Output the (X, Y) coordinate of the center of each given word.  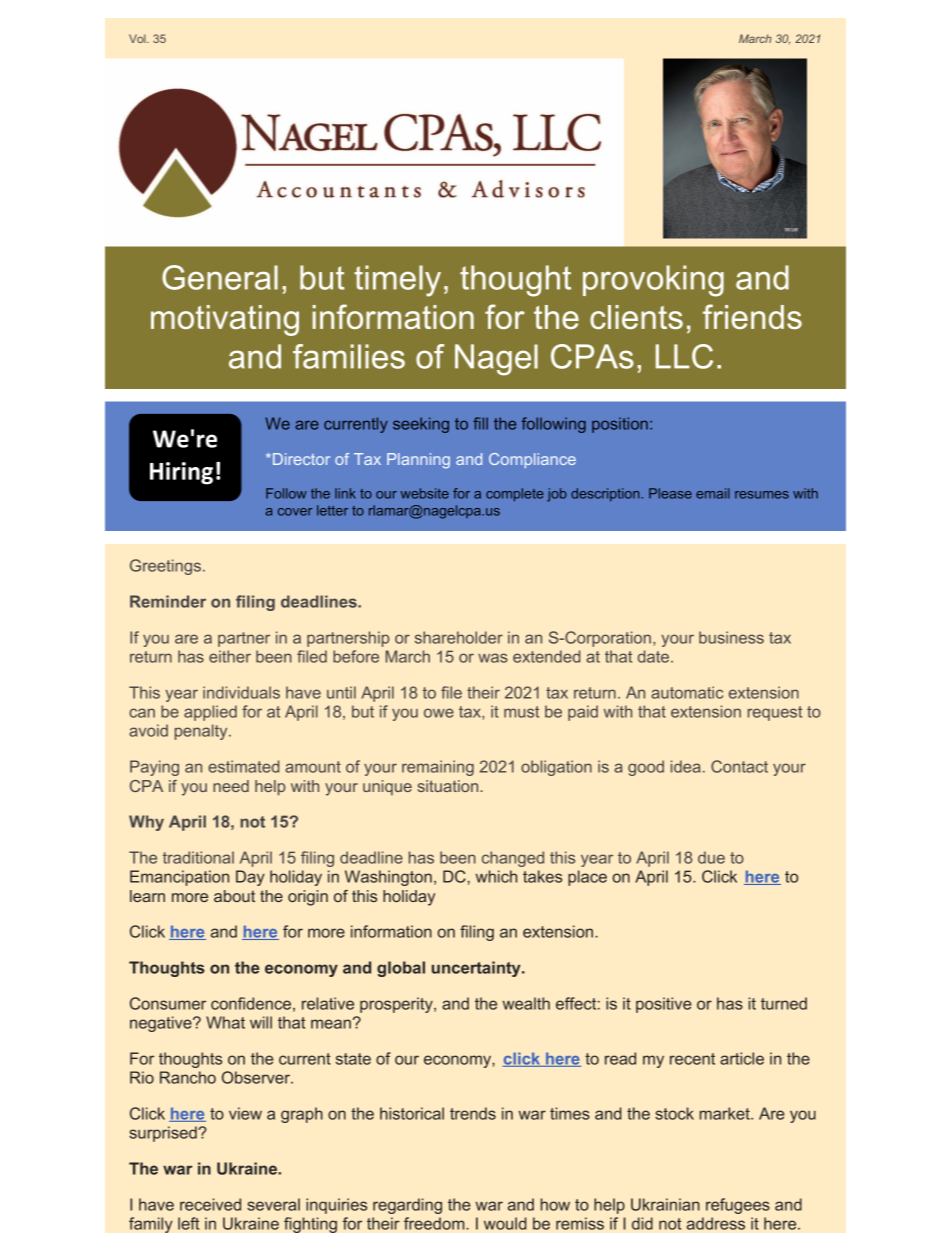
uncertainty (477, 969)
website (425, 493)
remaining (438, 768)
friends (752, 316)
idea (685, 766)
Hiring (181, 473)
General (220, 277)
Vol (138, 38)
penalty (202, 732)
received (210, 1204)
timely (397, 281)
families (349, 356)
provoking (653, 281)
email (713, 493)
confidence (251, 1003)
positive (664, 1005)
